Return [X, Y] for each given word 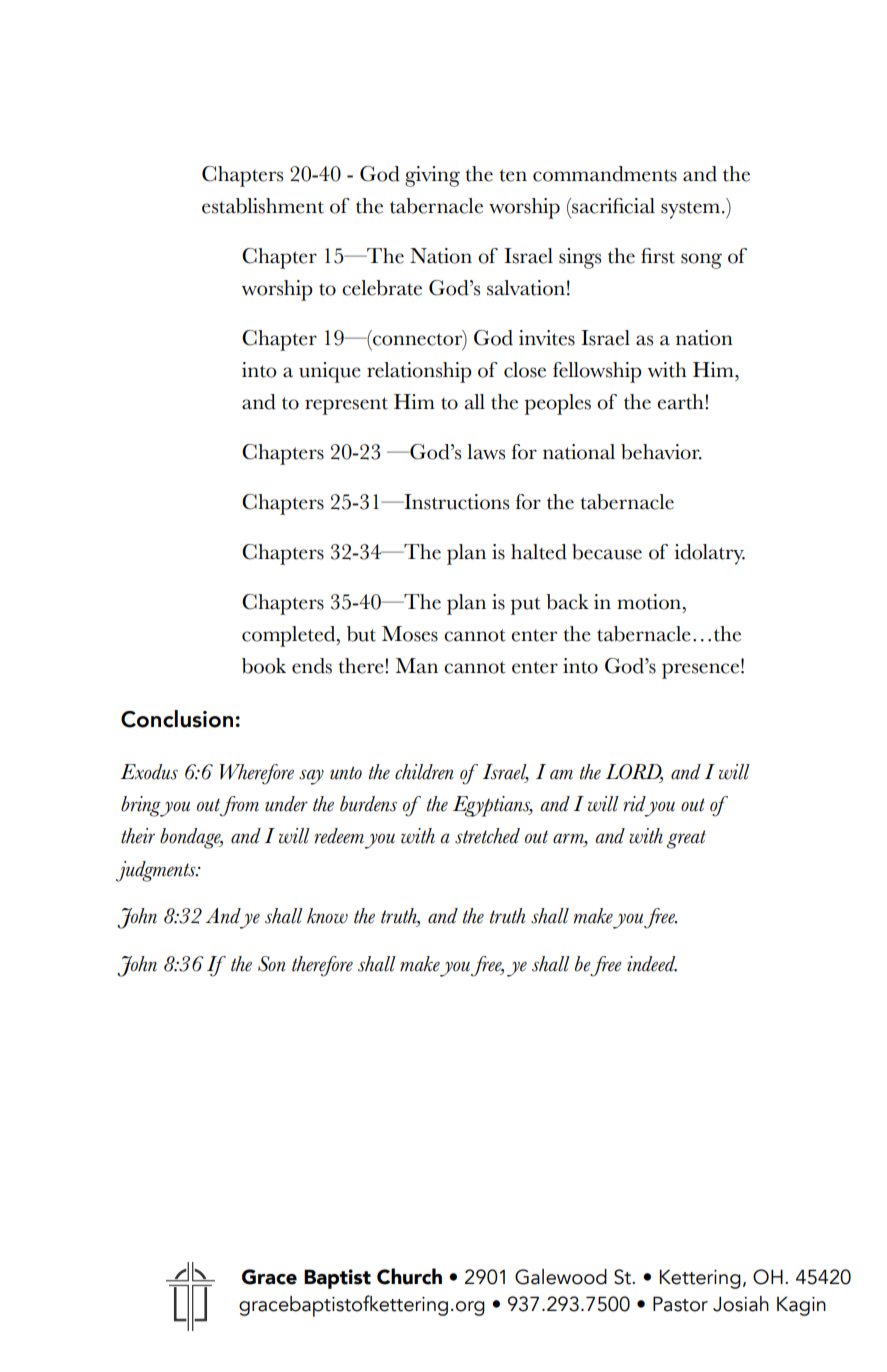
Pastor [680, 1304]
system [690, 210]
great [686, 839]
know [327, 916]
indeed [652, 964]
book [264, 666]
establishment [263, 206]
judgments [157, 871]
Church [409, 1276]
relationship [419, 372]
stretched [487, 836]
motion [650, 602]
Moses [410, 634]
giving [432, 176]
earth [681, 402]
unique [330, 372]
